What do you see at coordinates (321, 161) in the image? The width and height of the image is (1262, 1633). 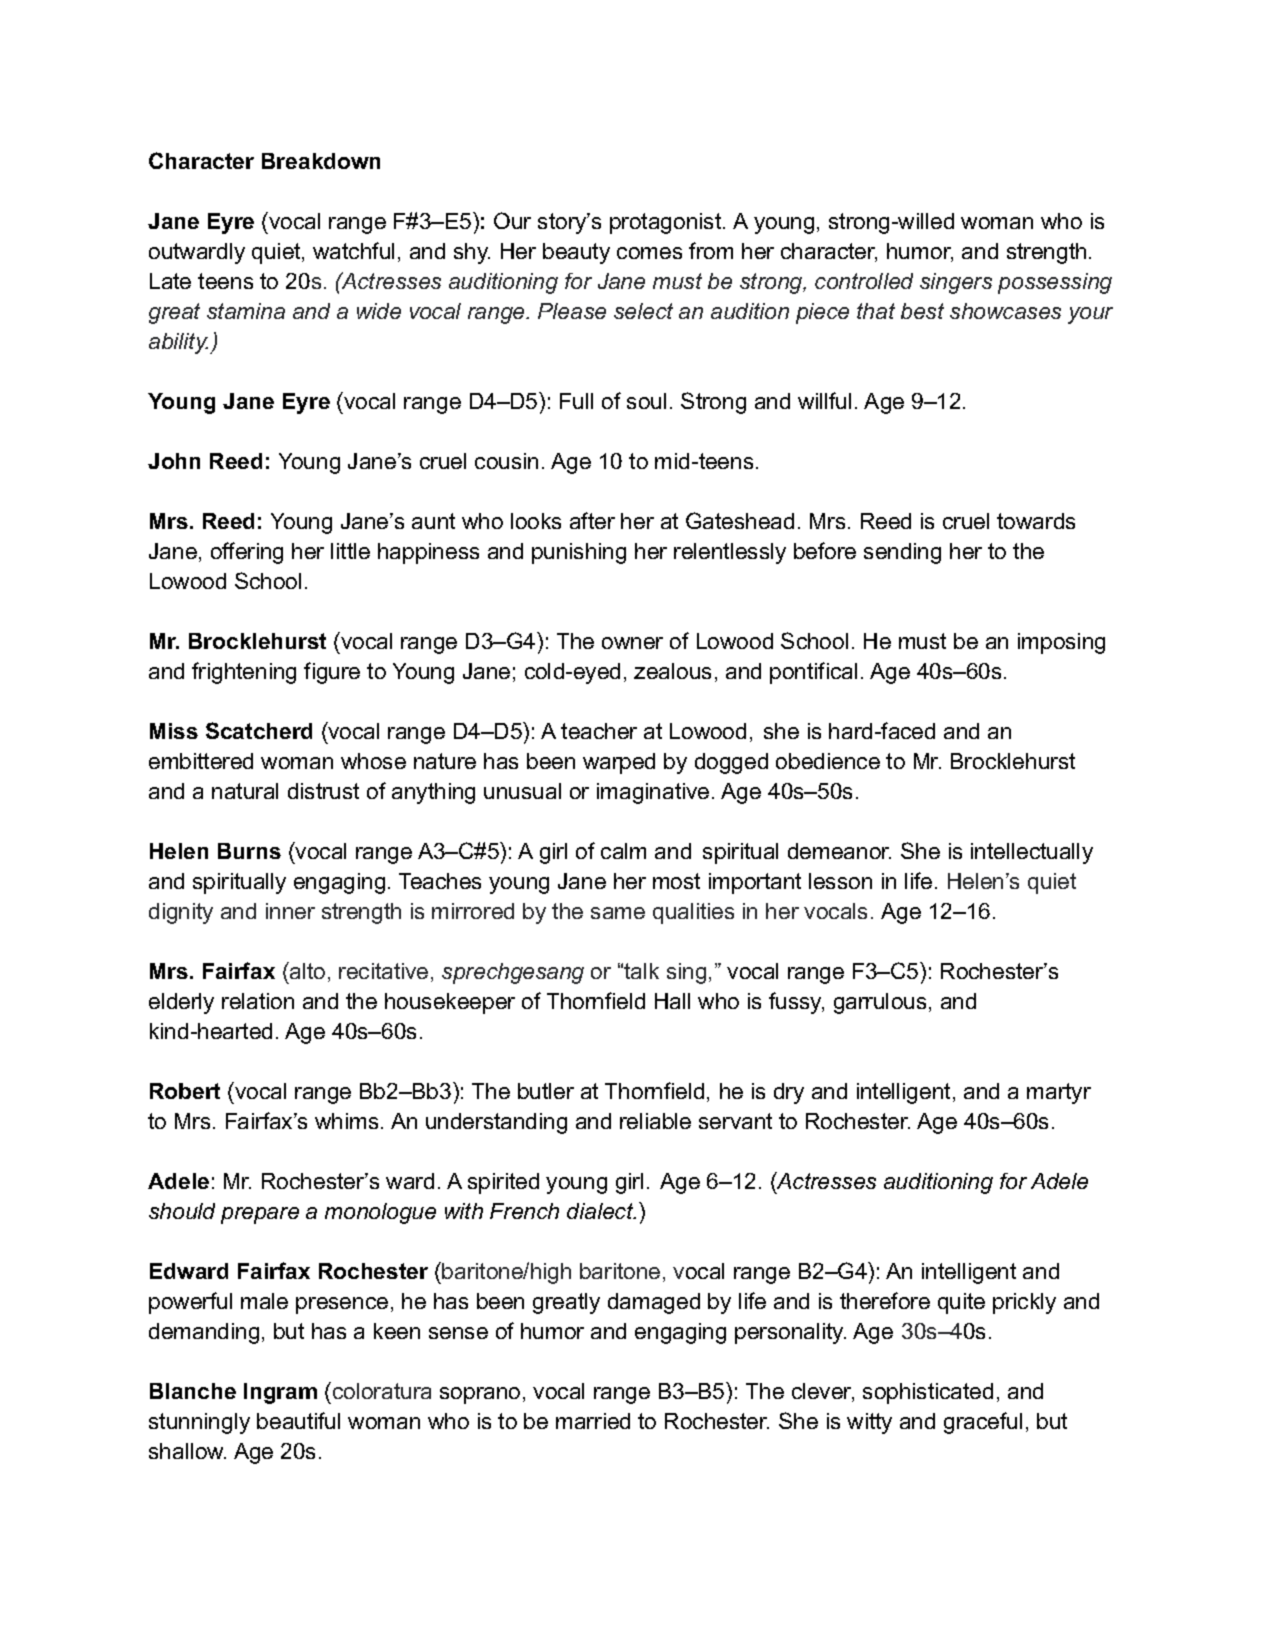 I see `Breakdown` at bounding box center [321, 161].
